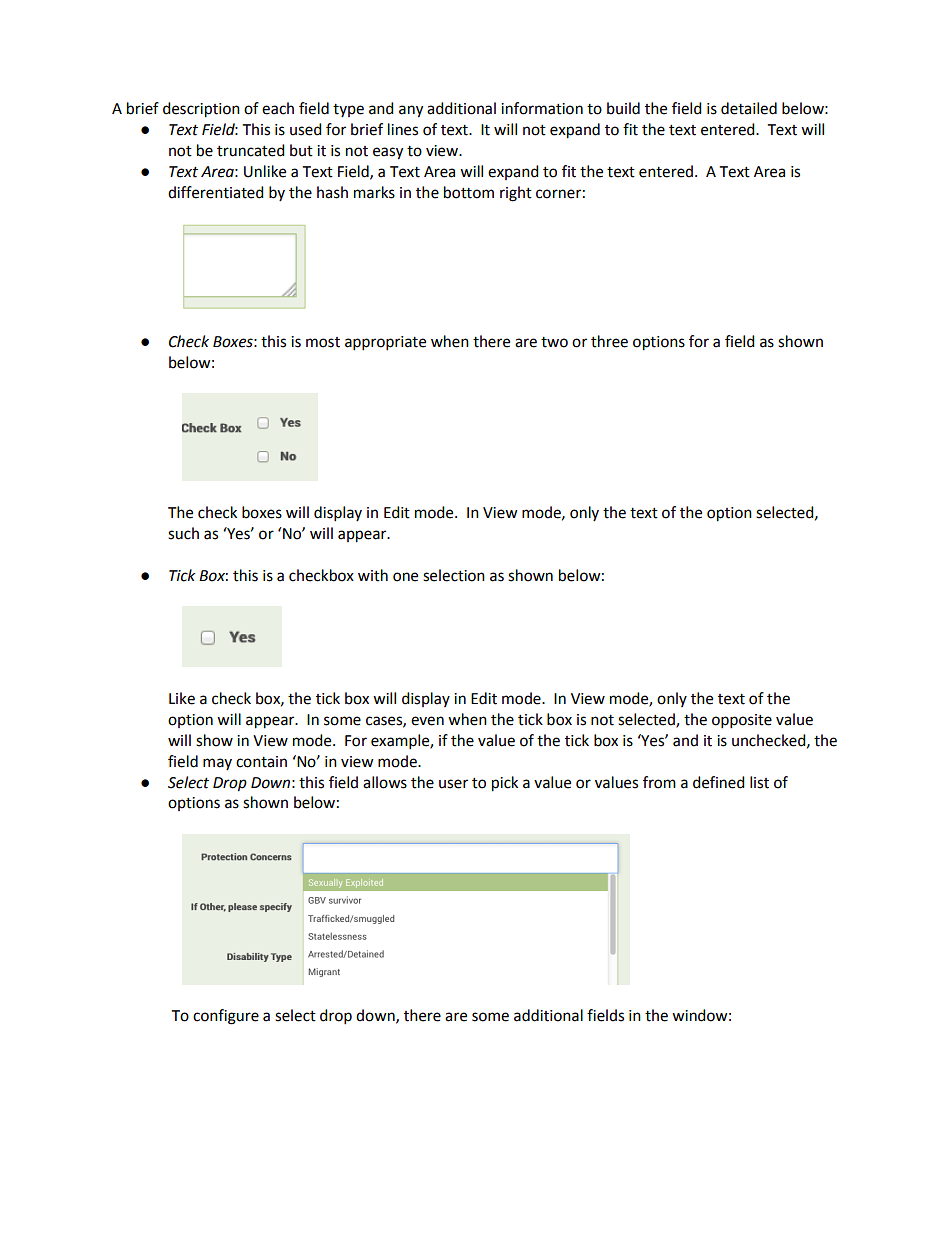  Describe the element at coordinates (261, 762) in the image. I see `contain` at that location.
